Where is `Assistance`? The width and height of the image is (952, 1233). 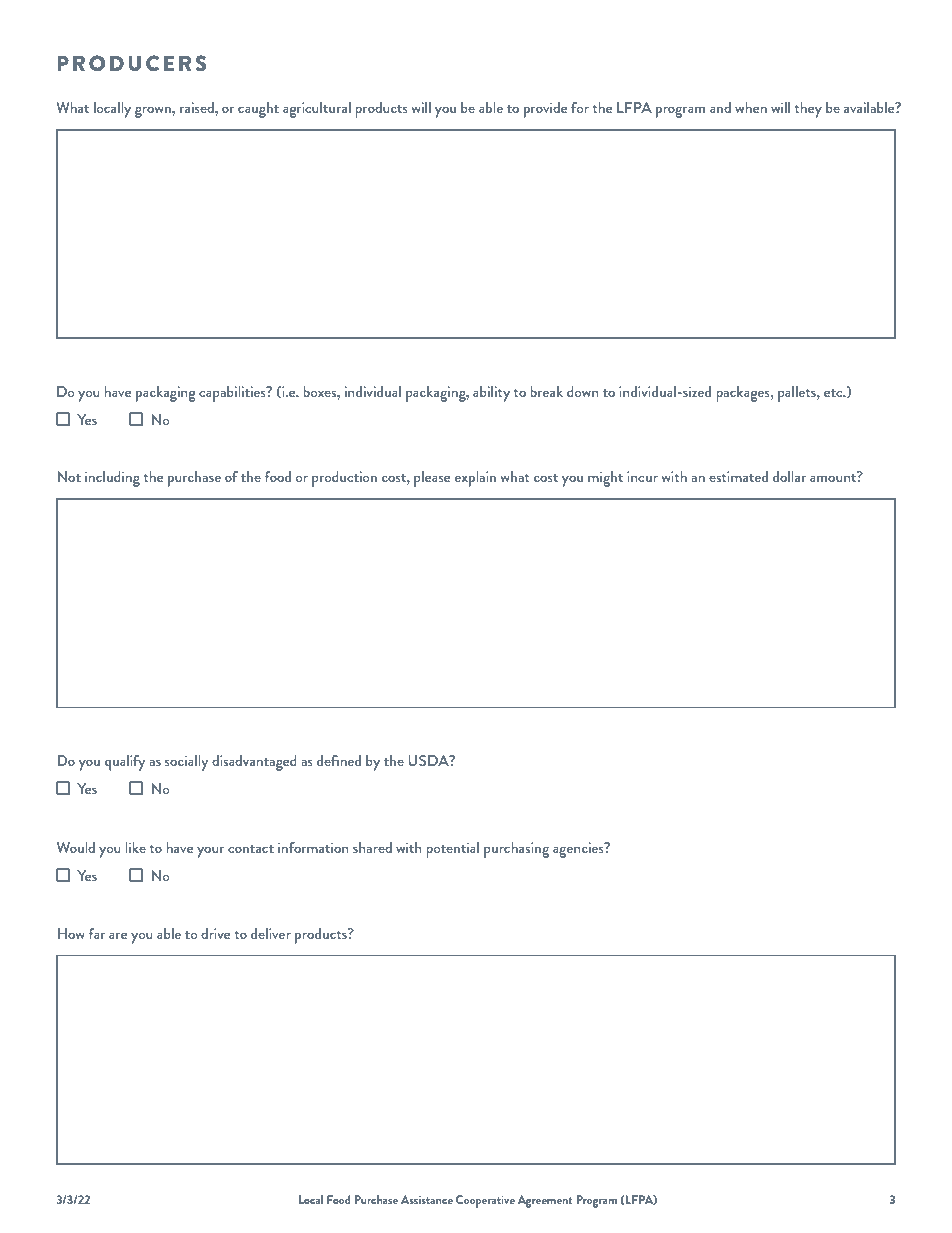 Assistance is located at coordinates (427, 1199).
